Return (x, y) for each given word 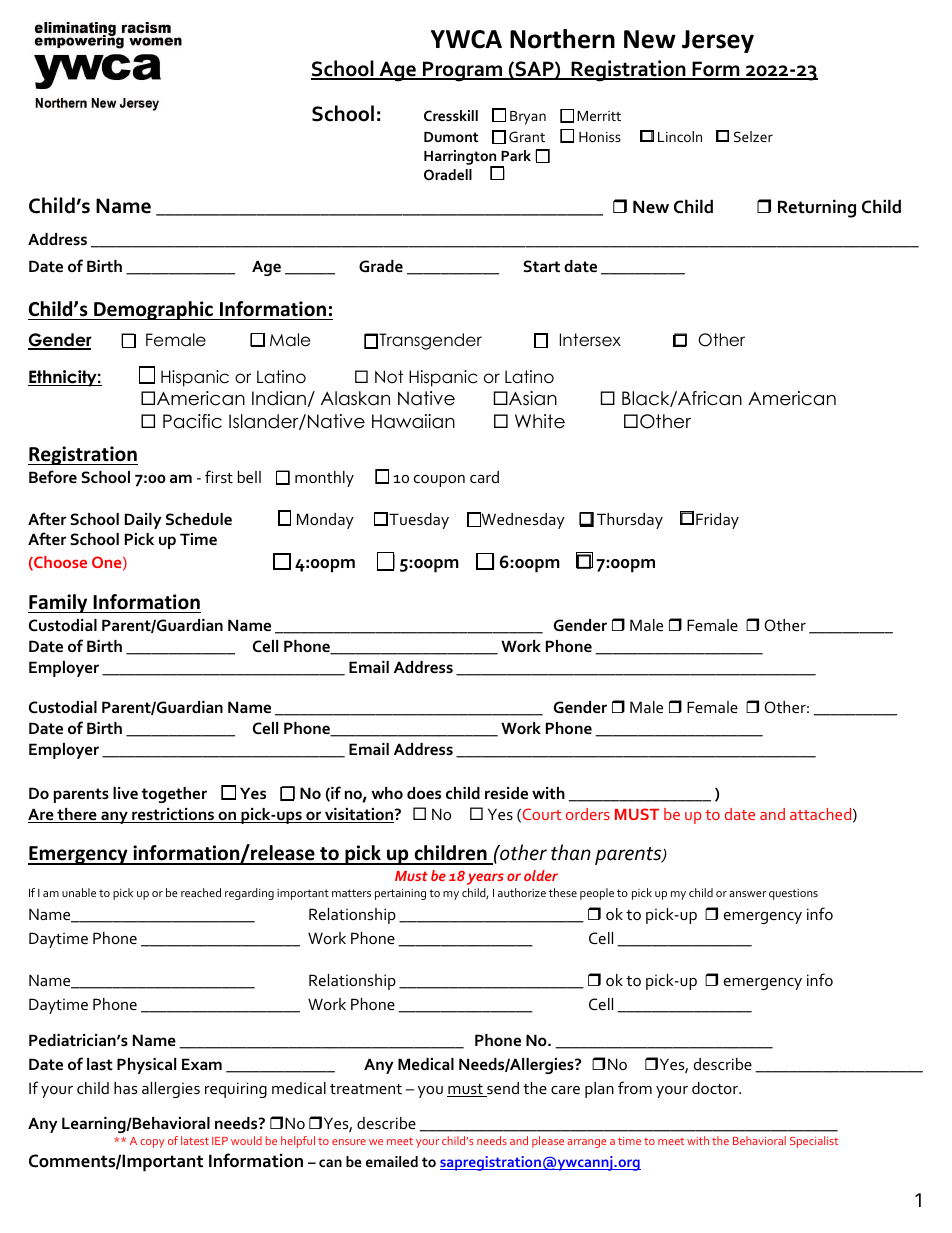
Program (463, 71)
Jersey (718, 41)
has (125, 1088)
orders (588, 814)
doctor (716, 1088)
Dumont (451, 137)
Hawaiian (413, 421)
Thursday (630, 521)
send (502, 1089)
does (424, 793)
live (125, 793)
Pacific (192, 421)
